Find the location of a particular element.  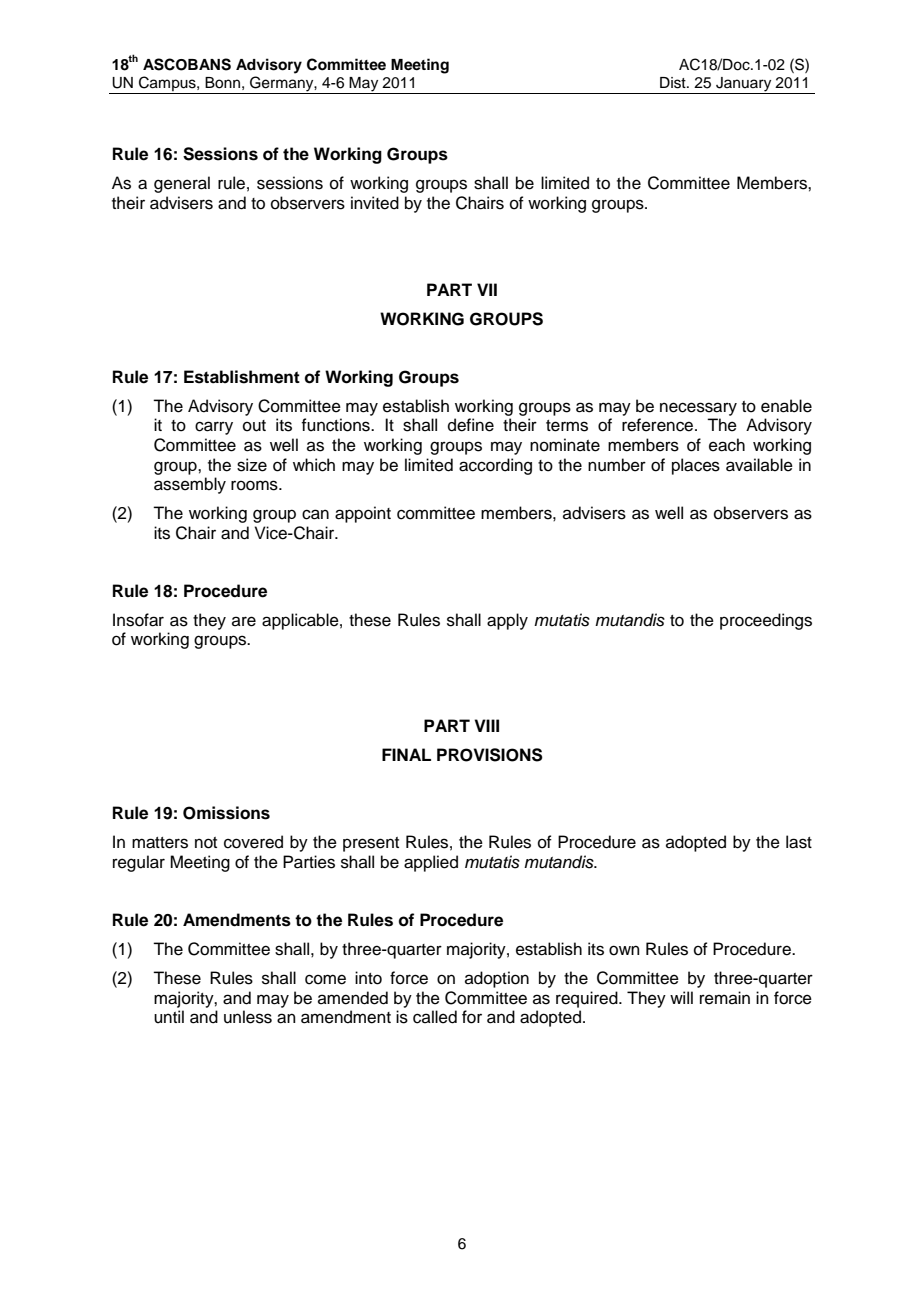

PROVISIONS is located at coordinates (490, 755).
